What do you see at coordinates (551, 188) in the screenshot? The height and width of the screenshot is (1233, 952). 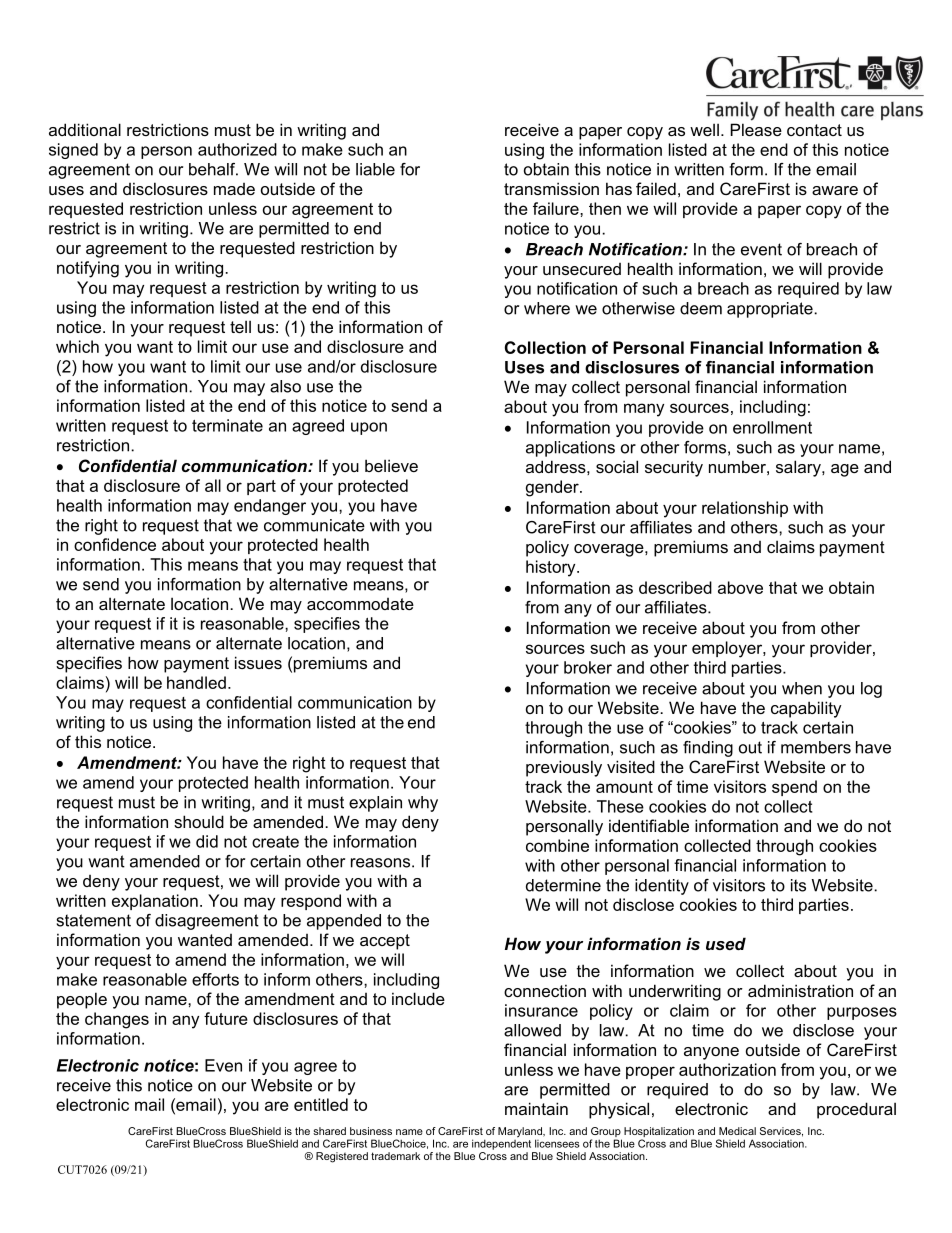 I see `transmission` at bounding box center [551, 188].
